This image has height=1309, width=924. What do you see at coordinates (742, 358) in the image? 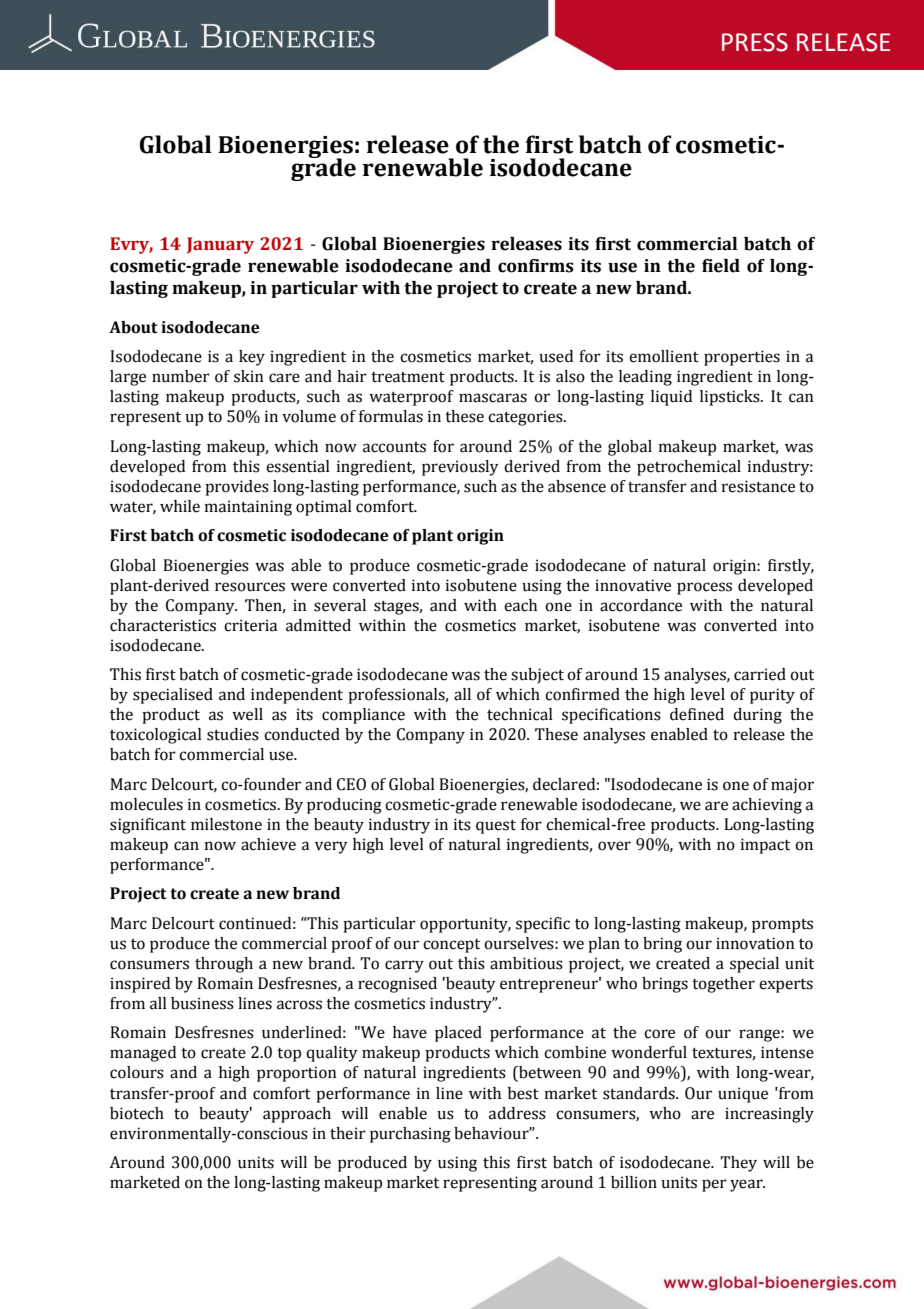
I see `properties` at bounding box center [742, 358].
